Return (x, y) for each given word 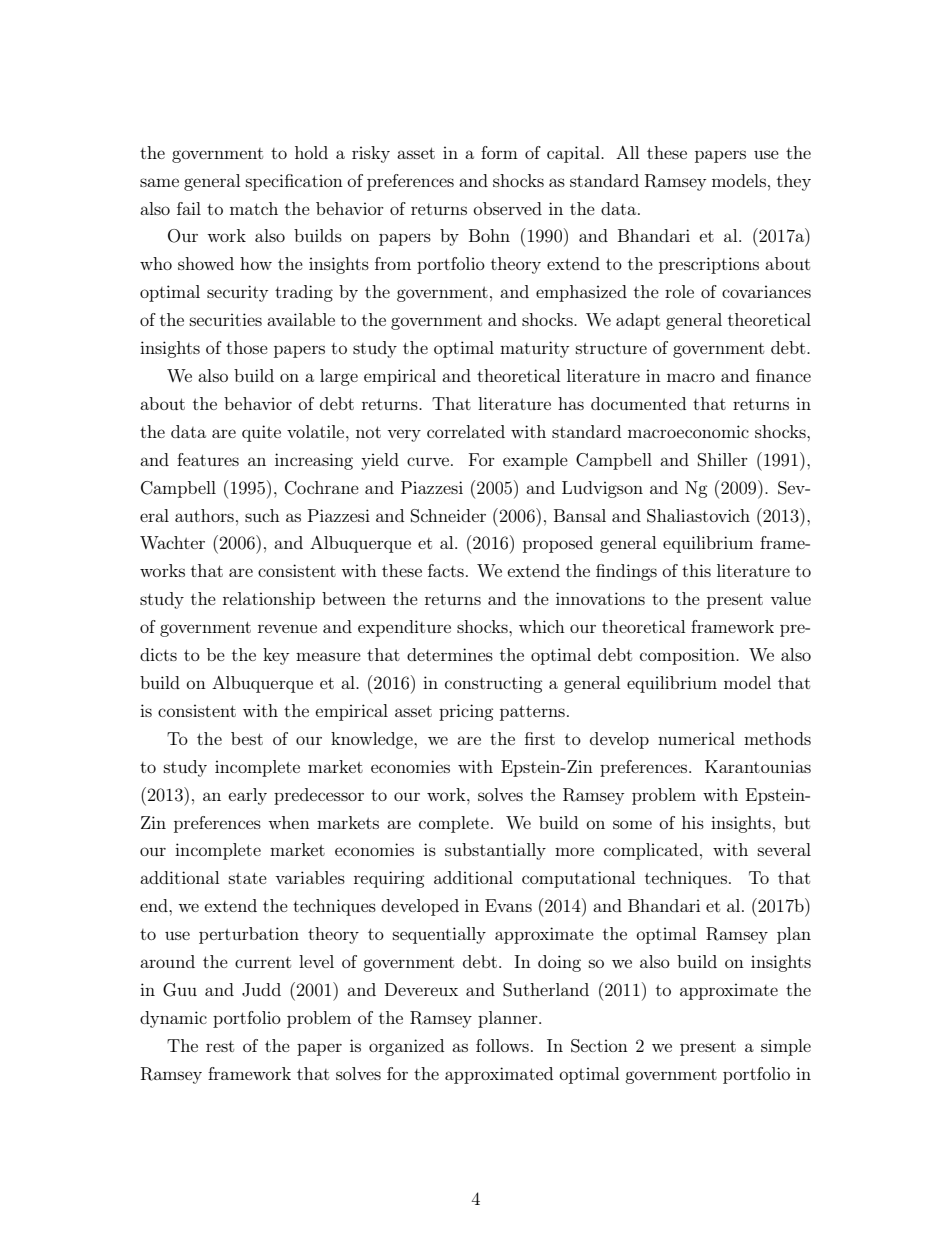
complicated (651, 851)
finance (783, 375)
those (247, 347)
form (499, 152)
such (262, 515)
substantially (495, 851)
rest (220, 1046)
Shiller (723, 460)
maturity (535, 349)
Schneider (448, 516)
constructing (493, 684)
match (254, 208)
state (248, 878)
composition (688, 656)
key (276, 656)
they (794, 182)
